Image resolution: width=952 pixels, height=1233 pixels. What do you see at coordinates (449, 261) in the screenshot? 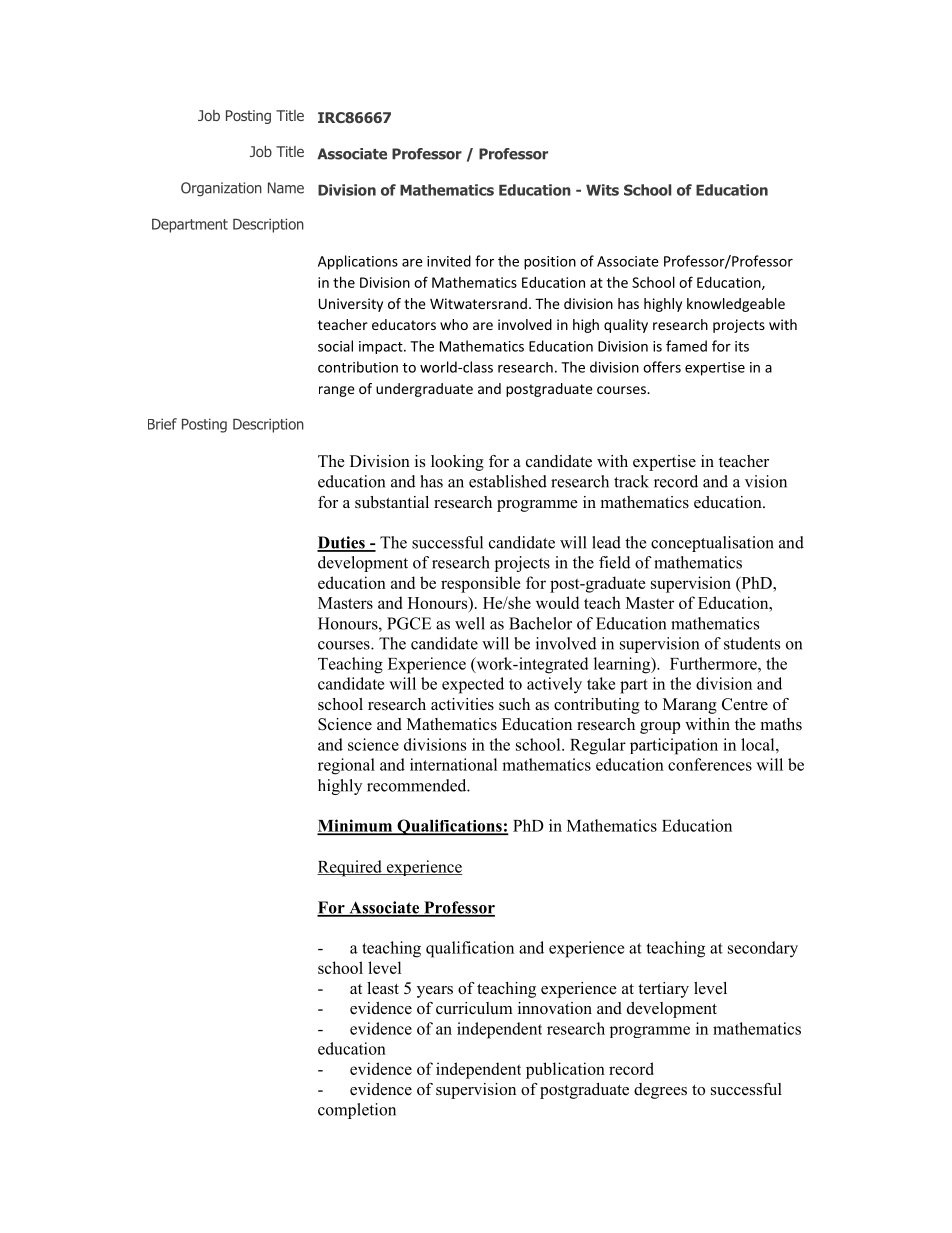
I see `invited` at bounding box center [449, 261].
